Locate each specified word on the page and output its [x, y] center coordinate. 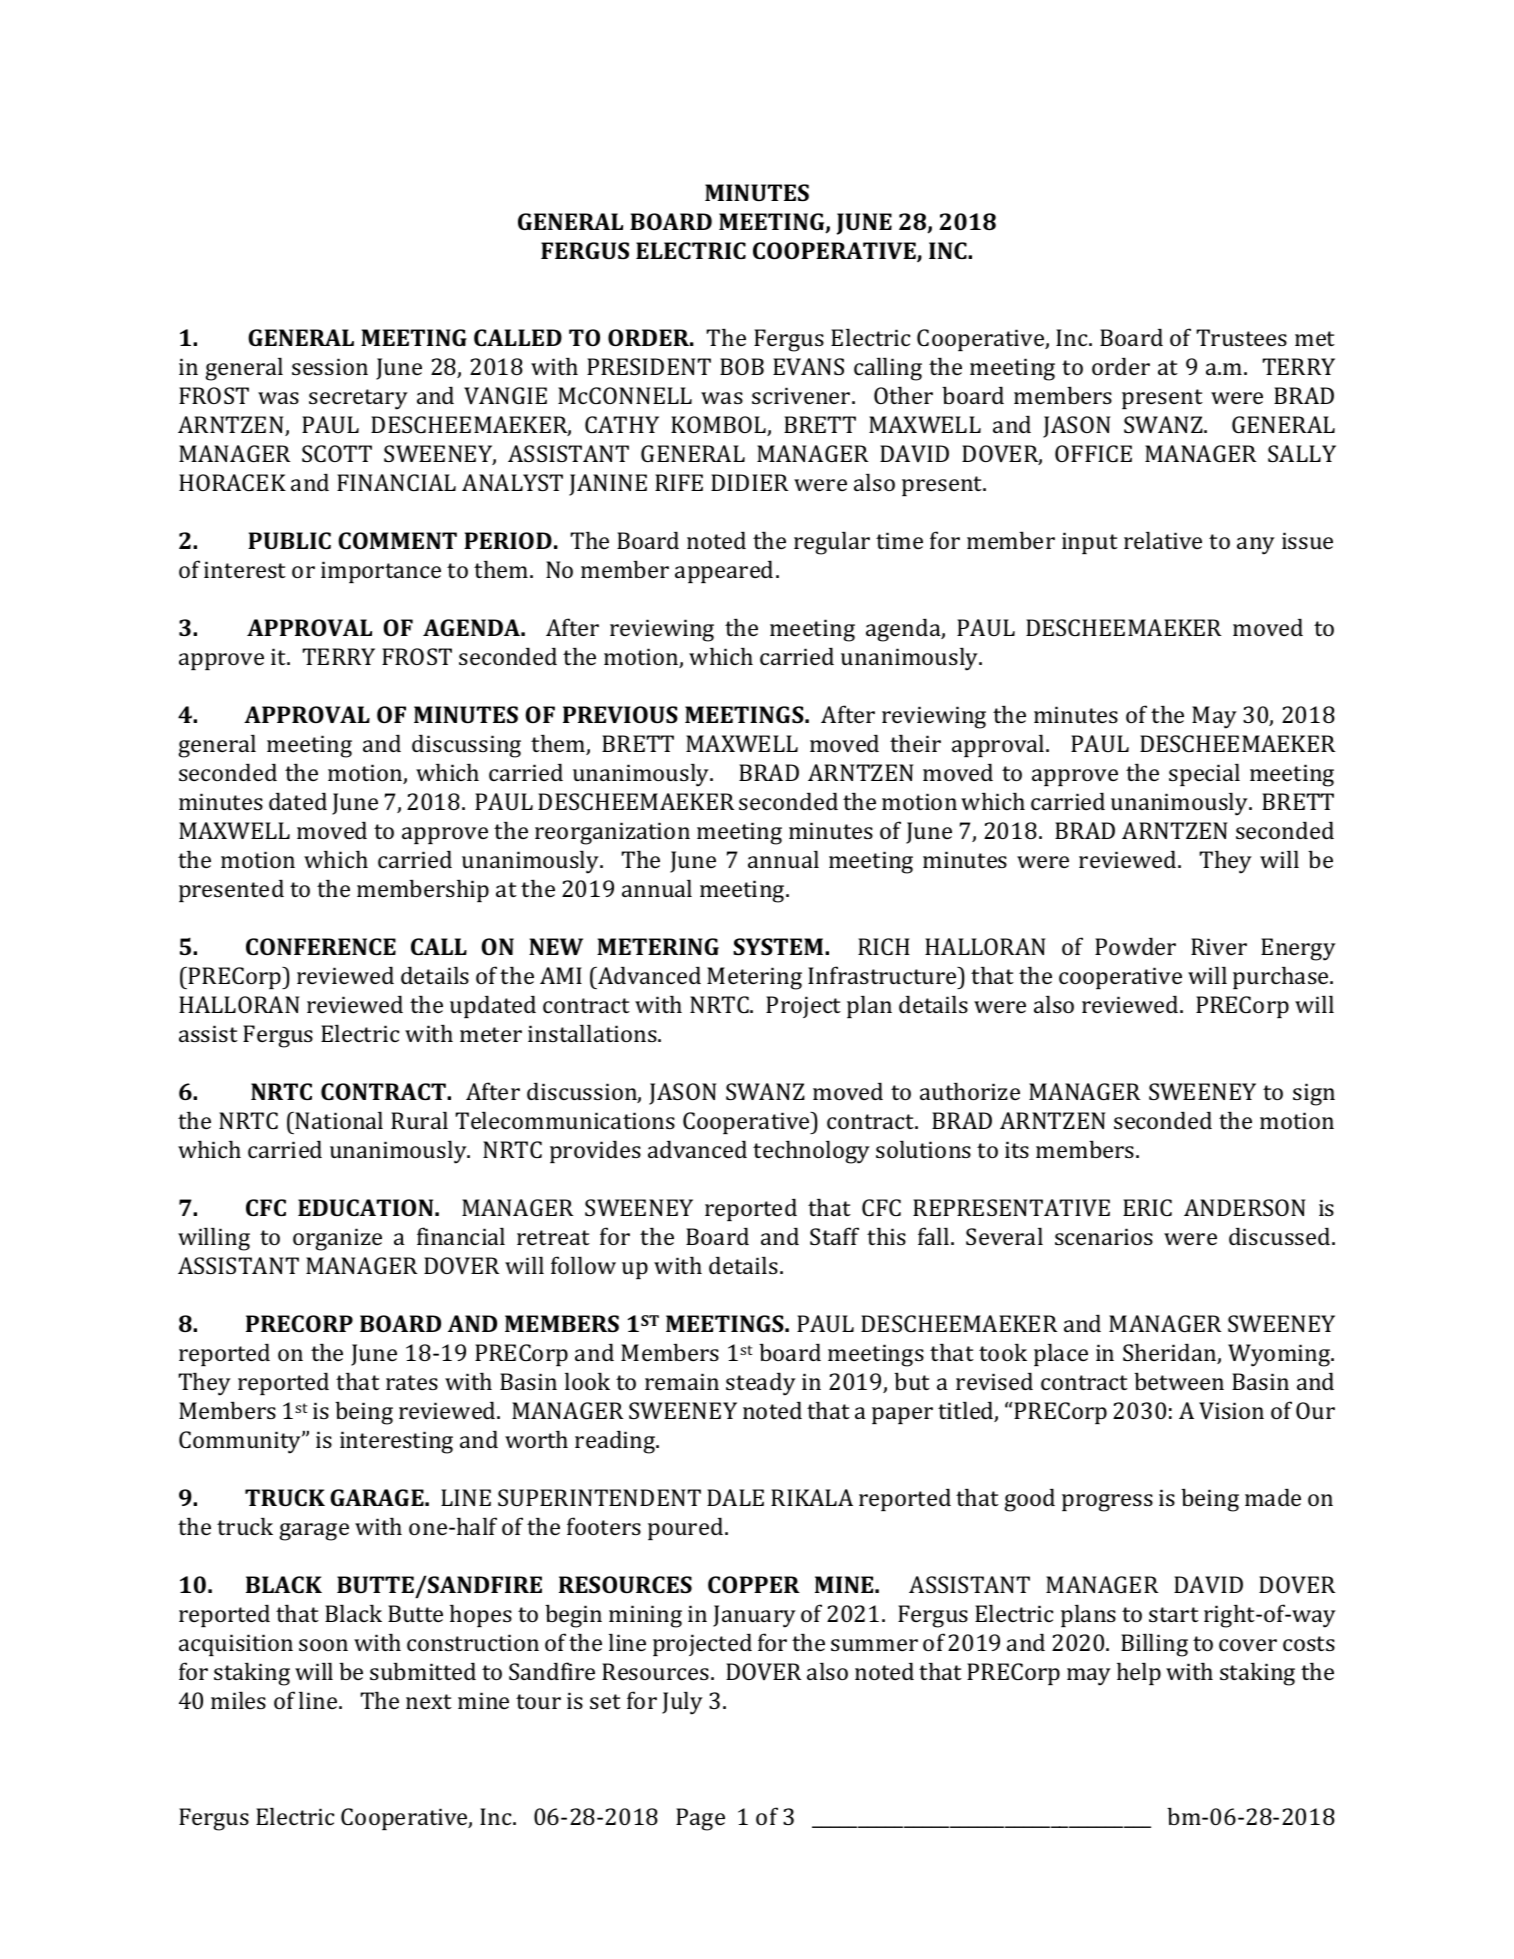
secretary [358, 399]
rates [412, 1382]
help [1139, 1673]
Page [700, 1819]
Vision [1231, 1410]
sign [1314, 1094]
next [429, 1701]
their [915, 743]
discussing [466, 746]
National [339, 1120]
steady [761, 1384]
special [1204, 774]
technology [811, 1152]
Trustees [1241, 337]
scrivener [802, 395]
